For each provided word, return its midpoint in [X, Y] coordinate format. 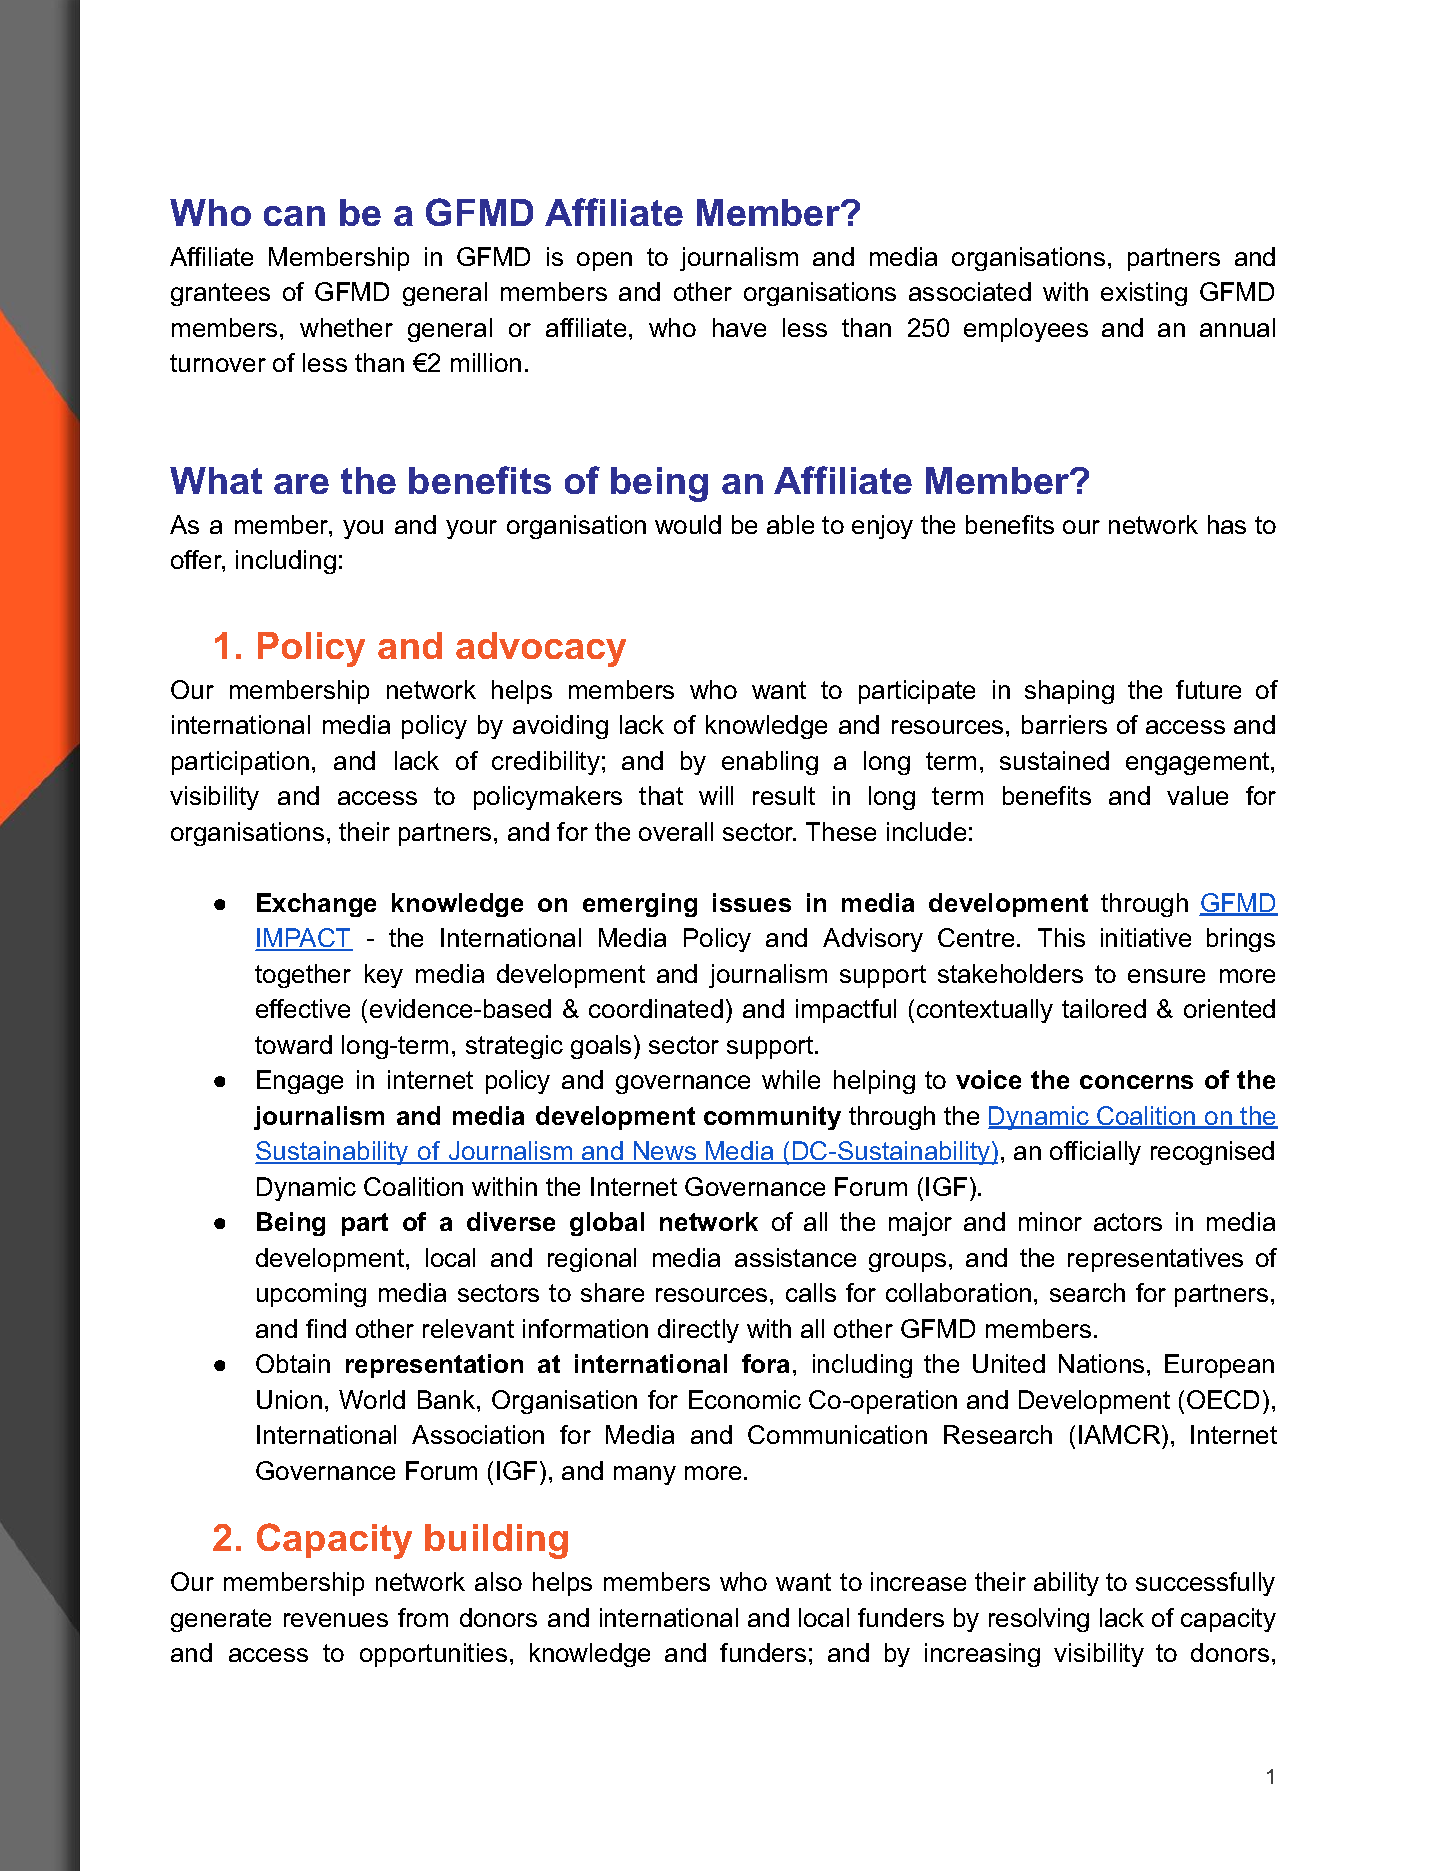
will [716, 795]
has [1227, 524]
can [294, 216]
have [739, 327]
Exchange [316, 905]
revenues [336, 1620]
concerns [1136, 1082]
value [1197, 795]
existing [1144, 294]
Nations [1101, 1363]
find [326, 1328]
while [791, 1079]
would [688, 524]
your [471, 529]
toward [293, 1044]
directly [698, 1331]
